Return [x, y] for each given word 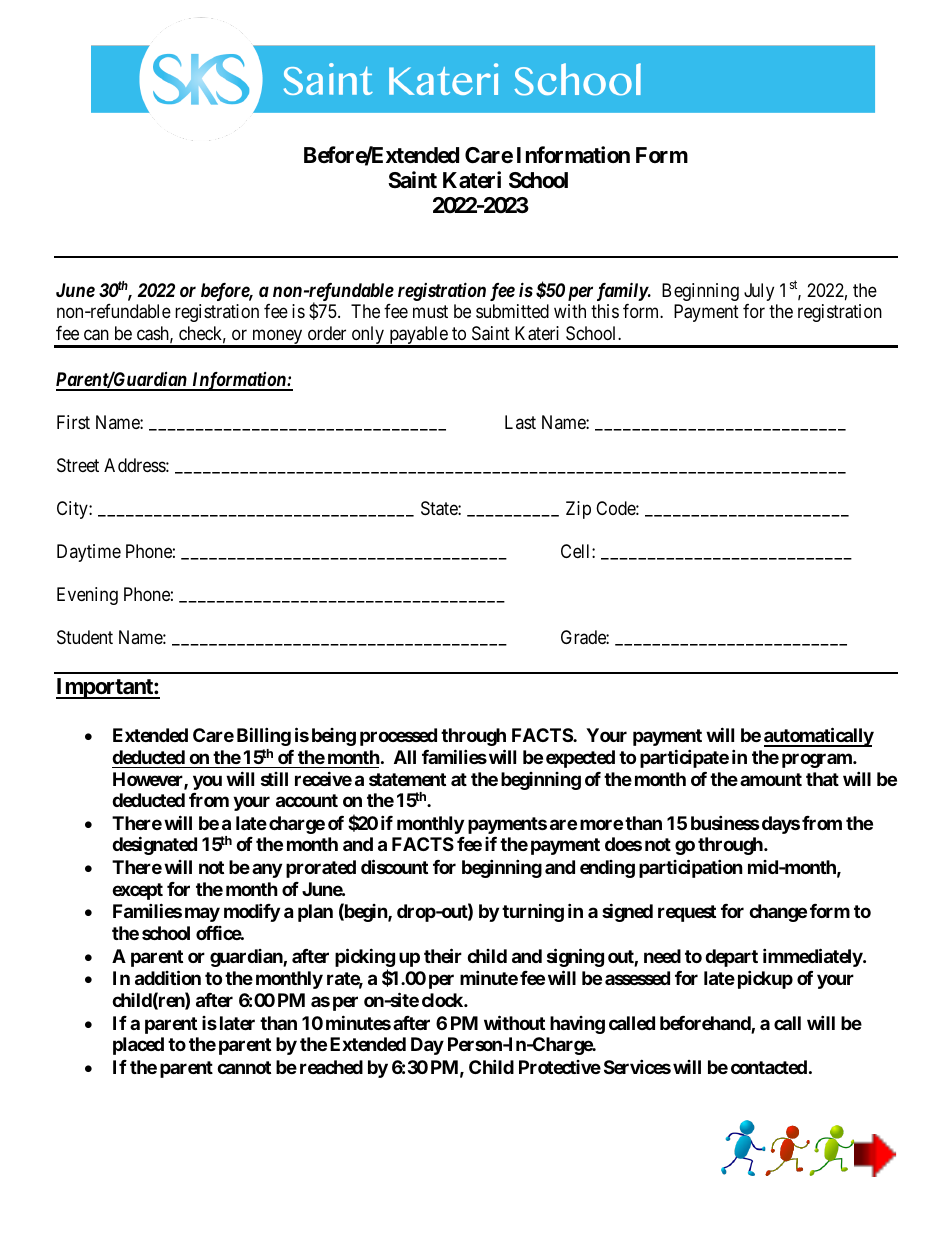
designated [154, 845]
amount [771, 779]
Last [520, 422]
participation [691, 868]
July [759, 292]
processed [398, 737]
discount [394, 866]
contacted [769, 1067]
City [73, 510]
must [430, 311]
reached [331, 1067]
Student [85, 637]
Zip [578, 510]
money [277, 338]
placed [138, 1046]
